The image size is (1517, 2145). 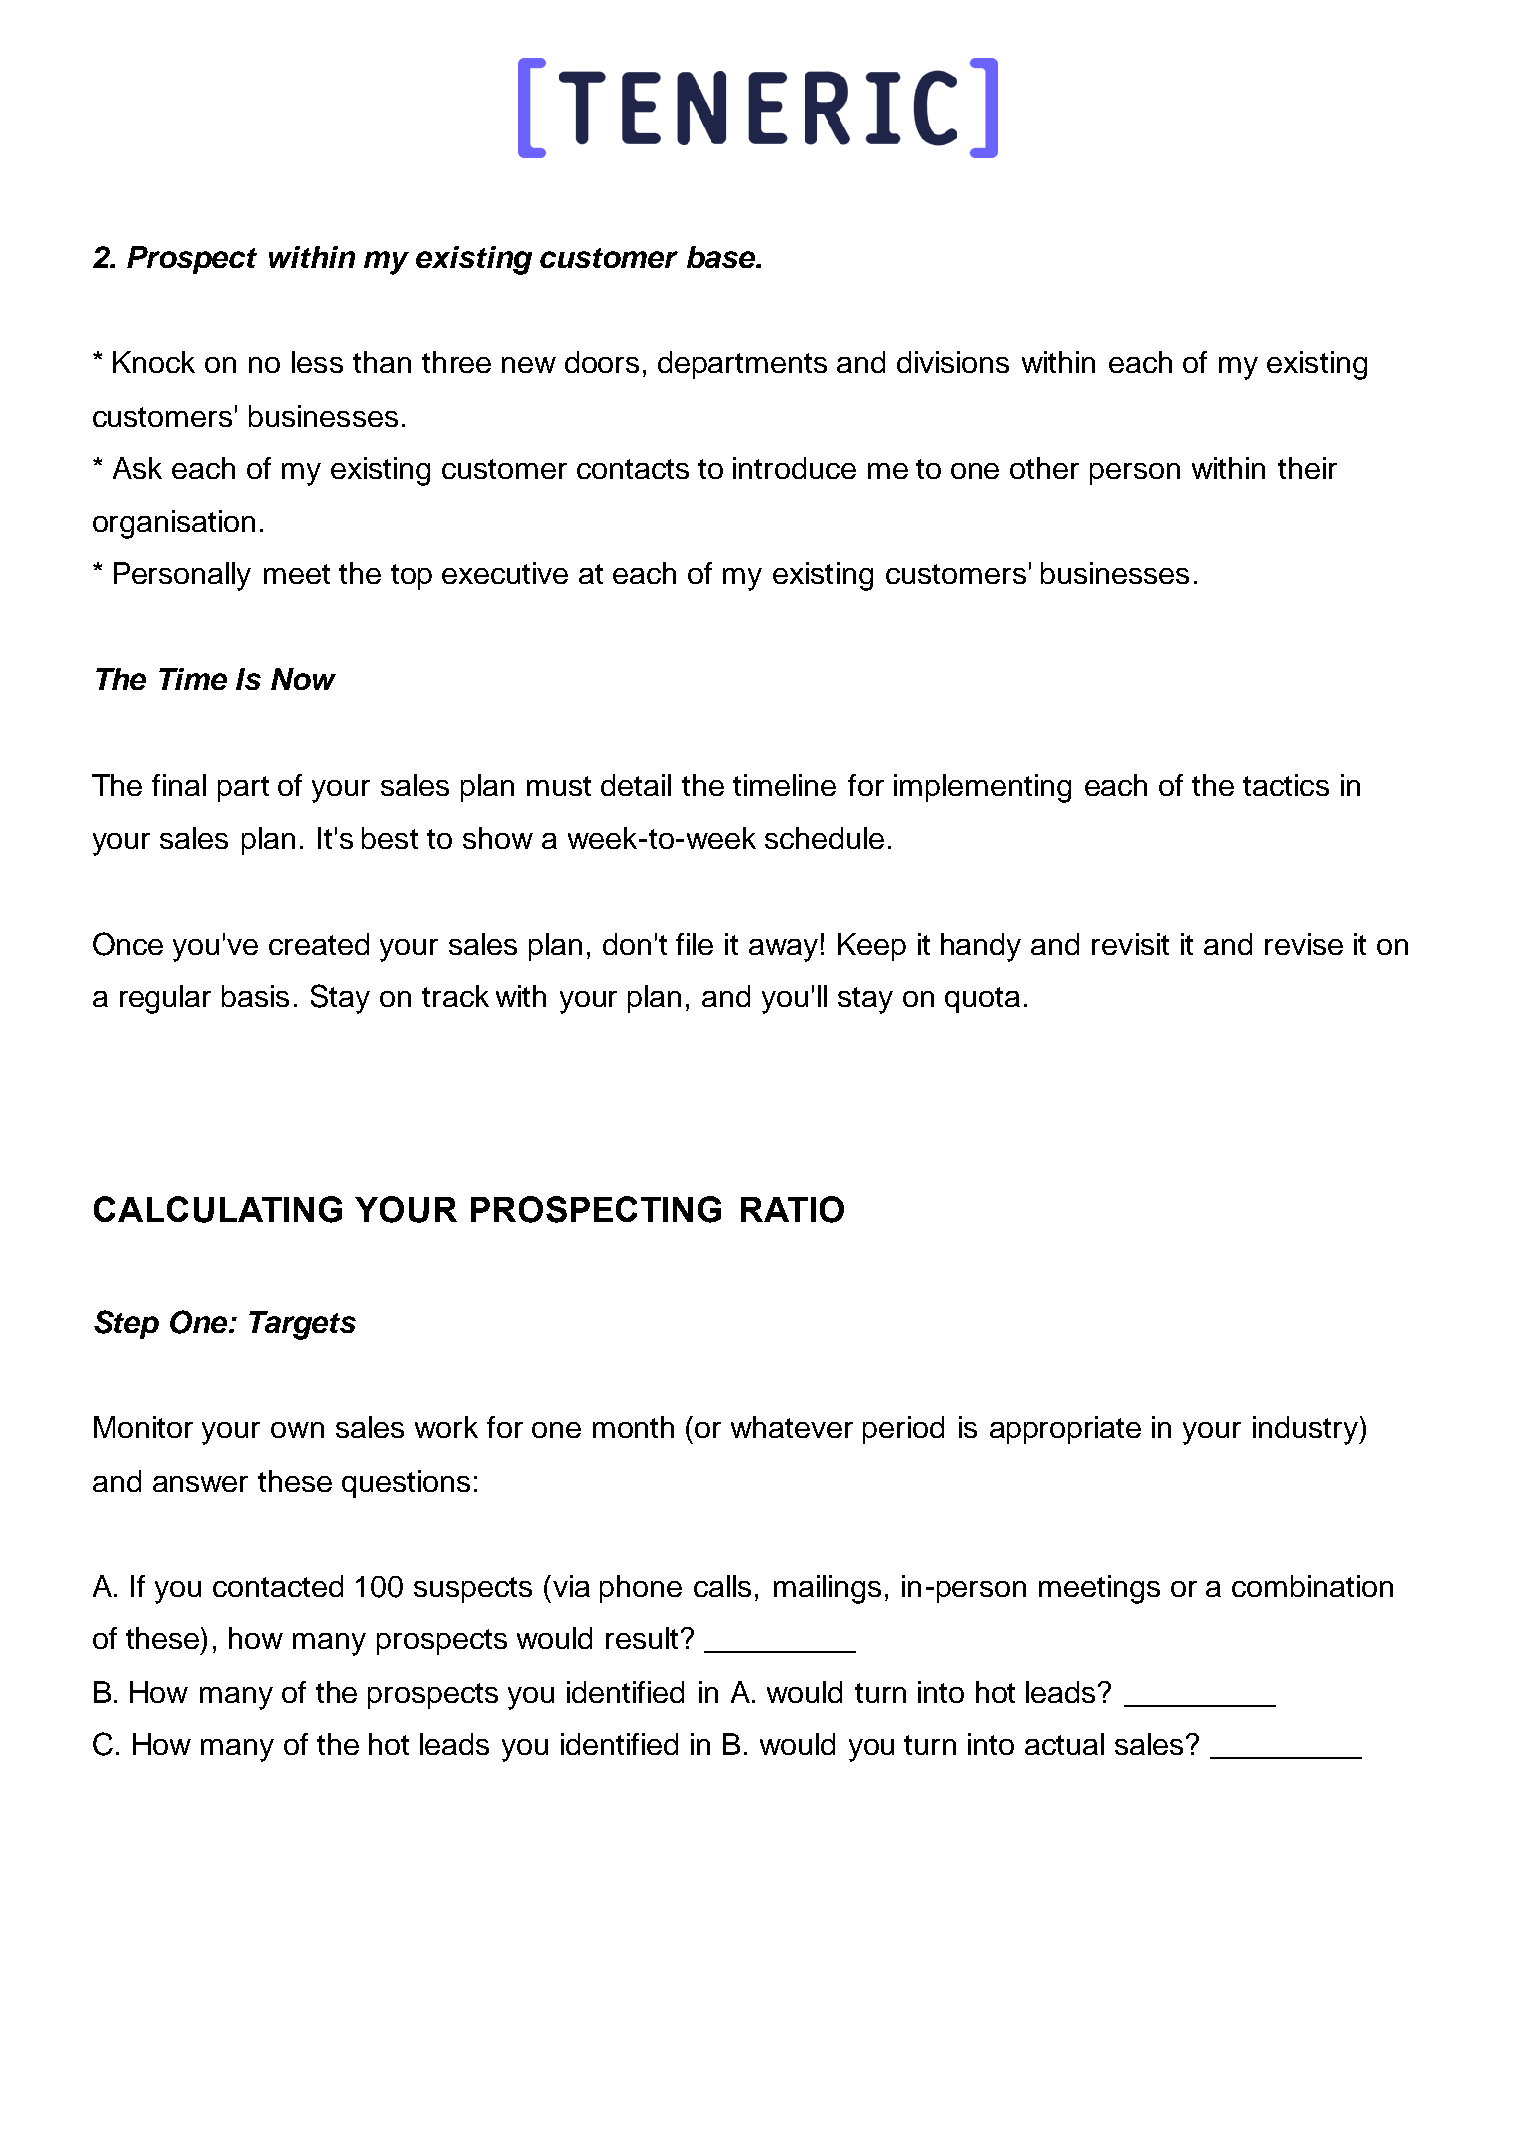 I want to click on whatever, so click(x=792, y=1427).
